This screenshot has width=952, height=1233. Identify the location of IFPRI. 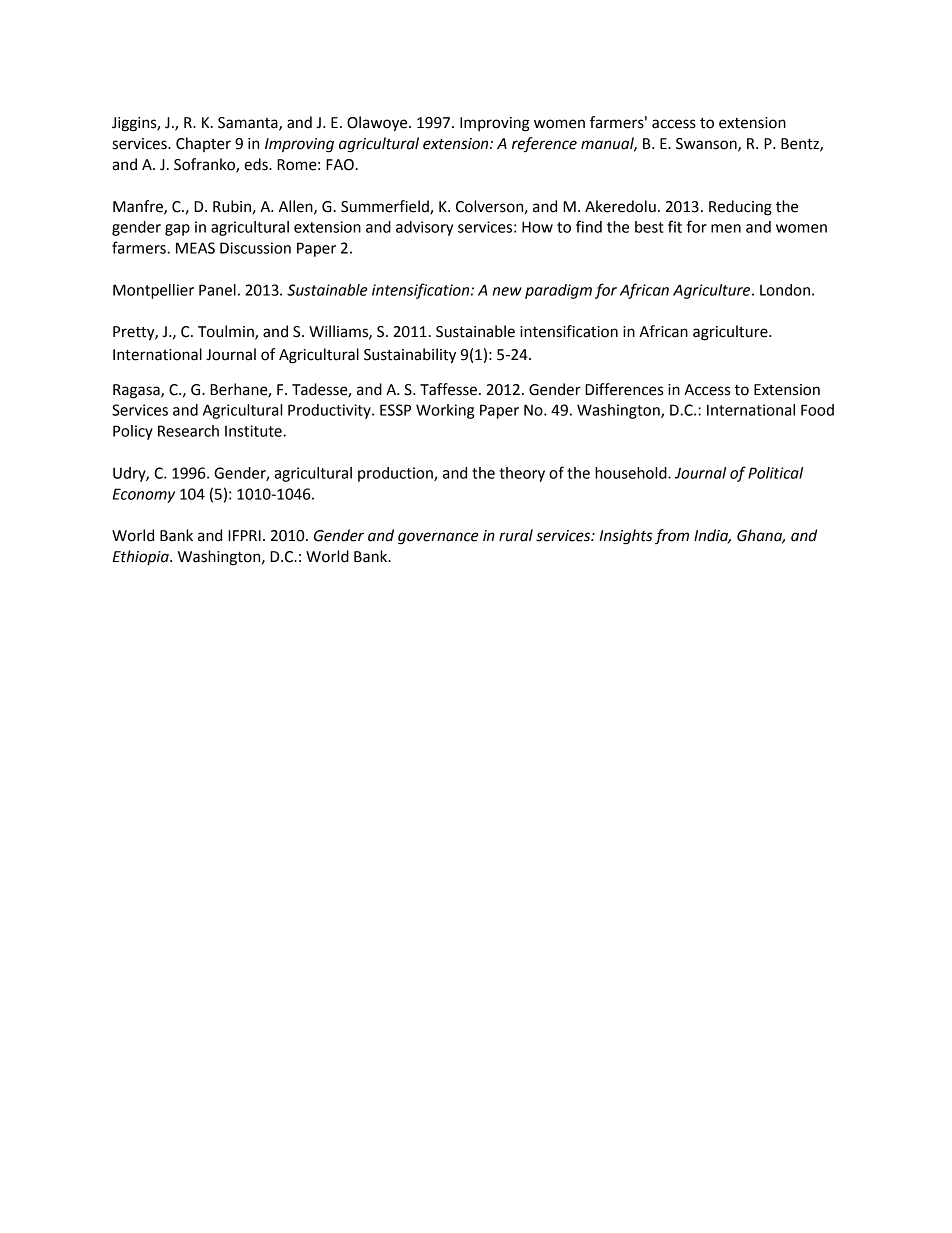
(244, 535).
